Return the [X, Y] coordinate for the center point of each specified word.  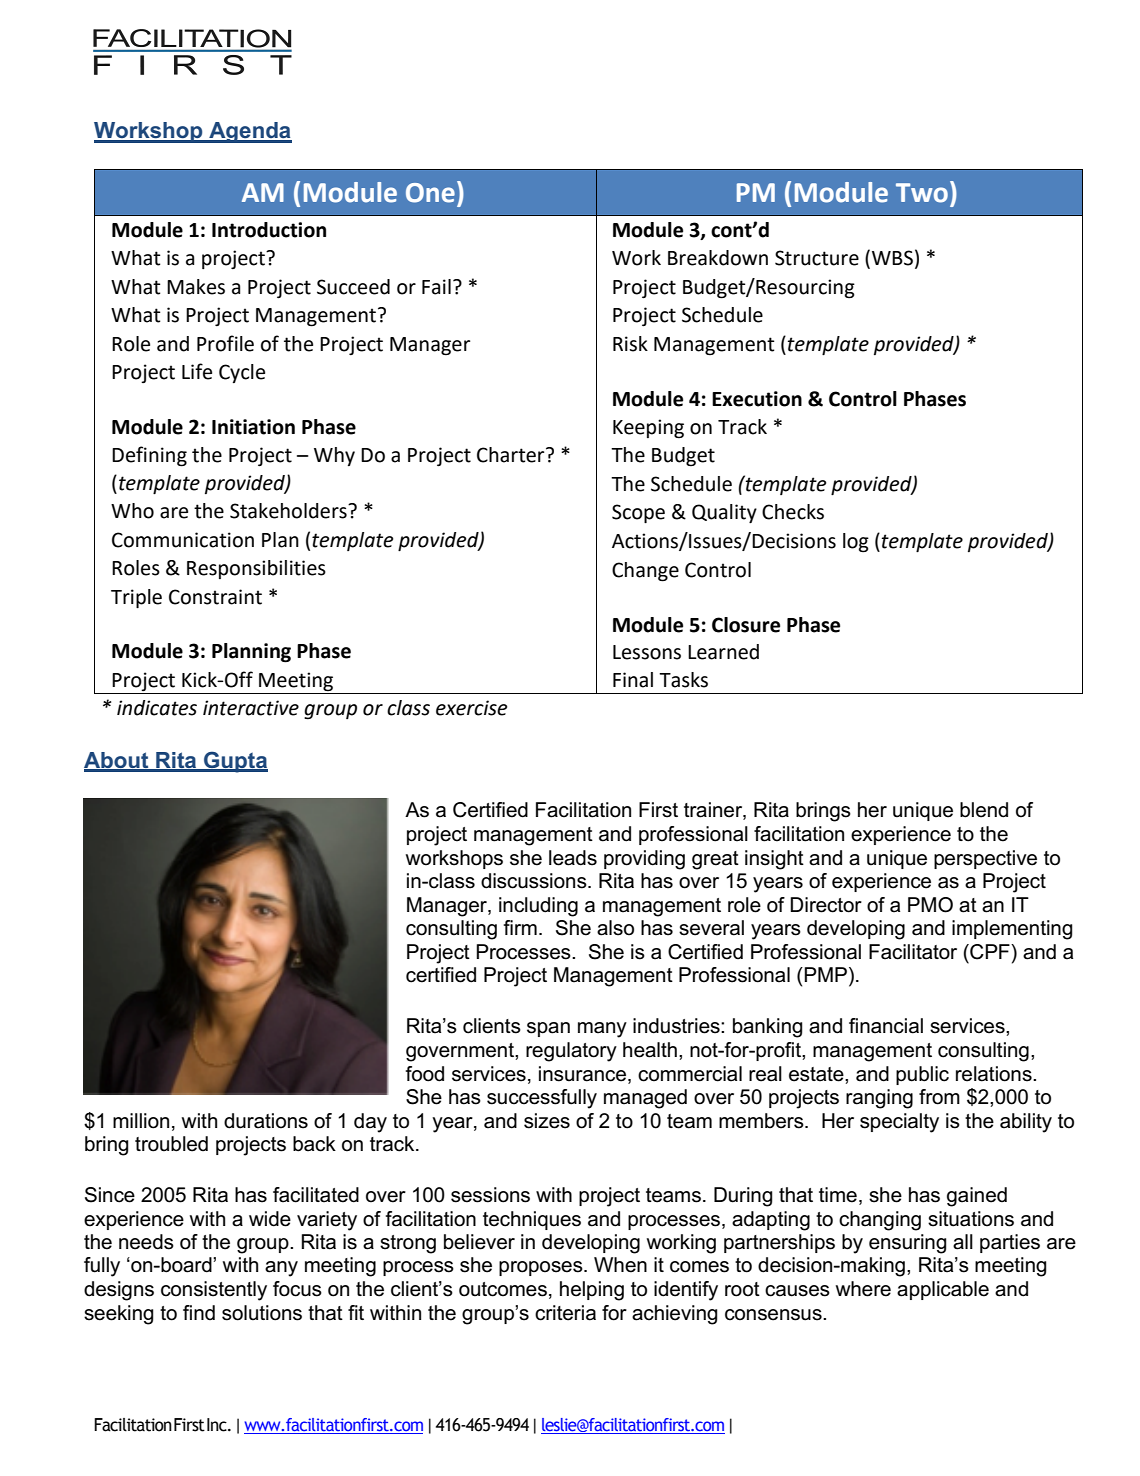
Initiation [253, 427]
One [430, 193]
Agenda [249, 132]
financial [886, 1026]
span [548, 1029]
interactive [251, 708]
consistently [214, 1291]
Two [922, 193]
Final [633, 680]
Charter [512, 455]
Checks [793, 512]
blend [984, 810]
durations [266, 1121]
